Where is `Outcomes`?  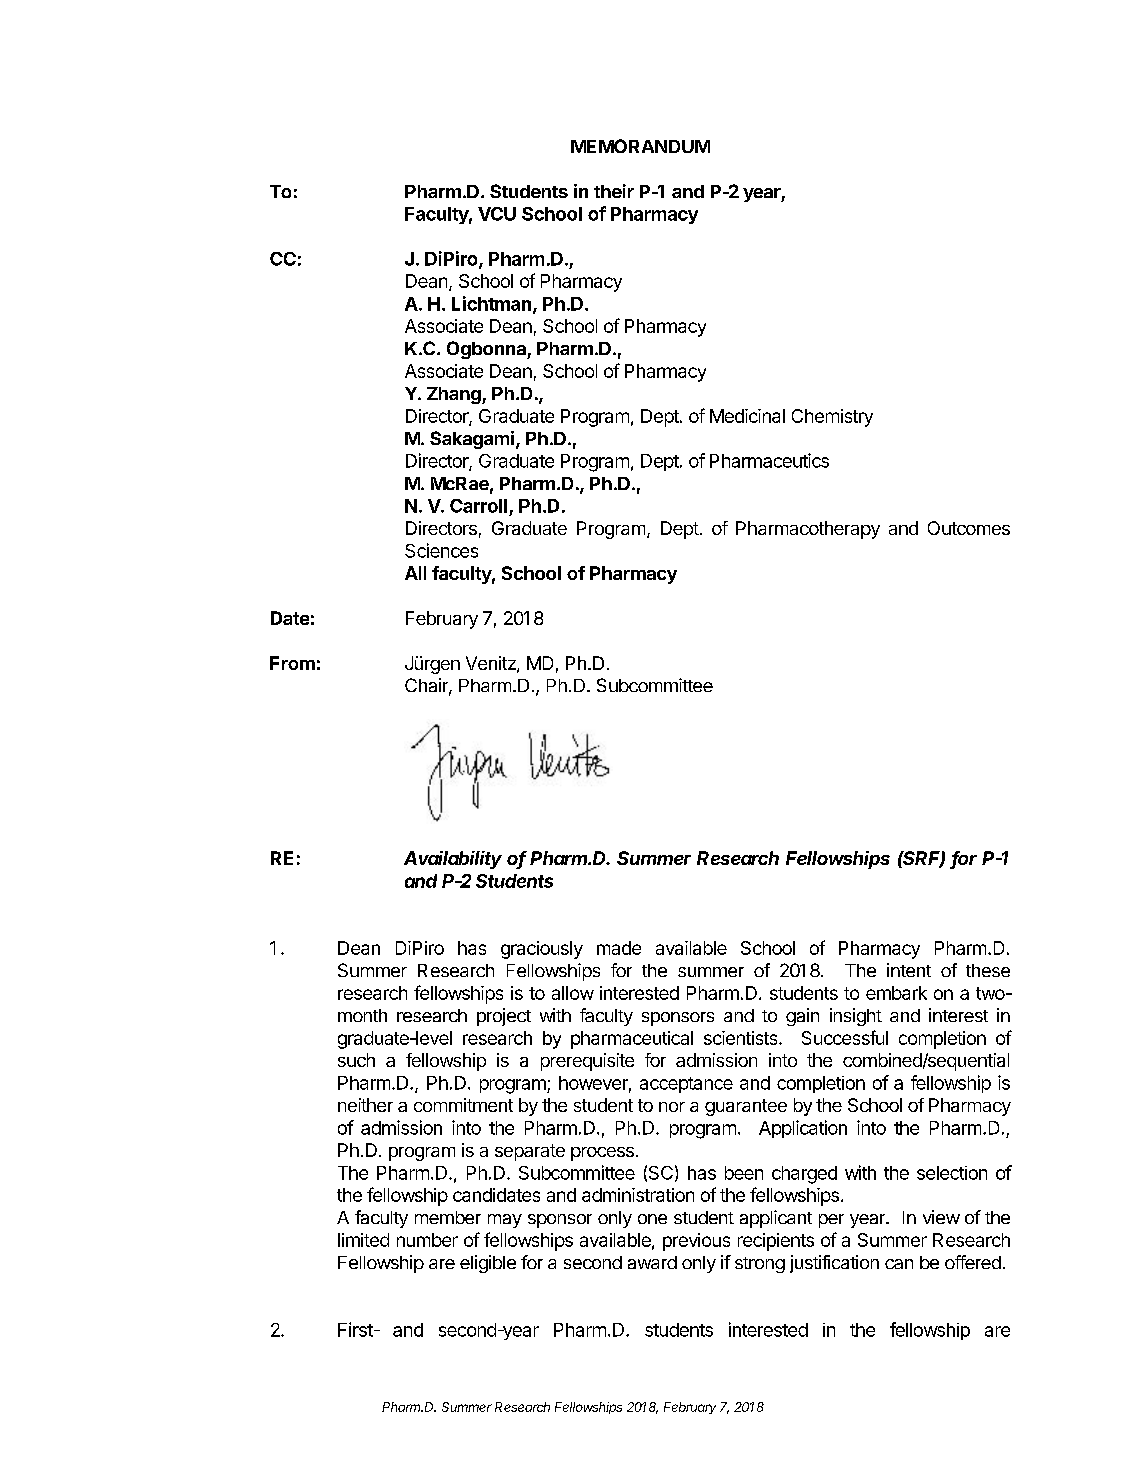
Outcomes is located at coordinates (969, 528).
